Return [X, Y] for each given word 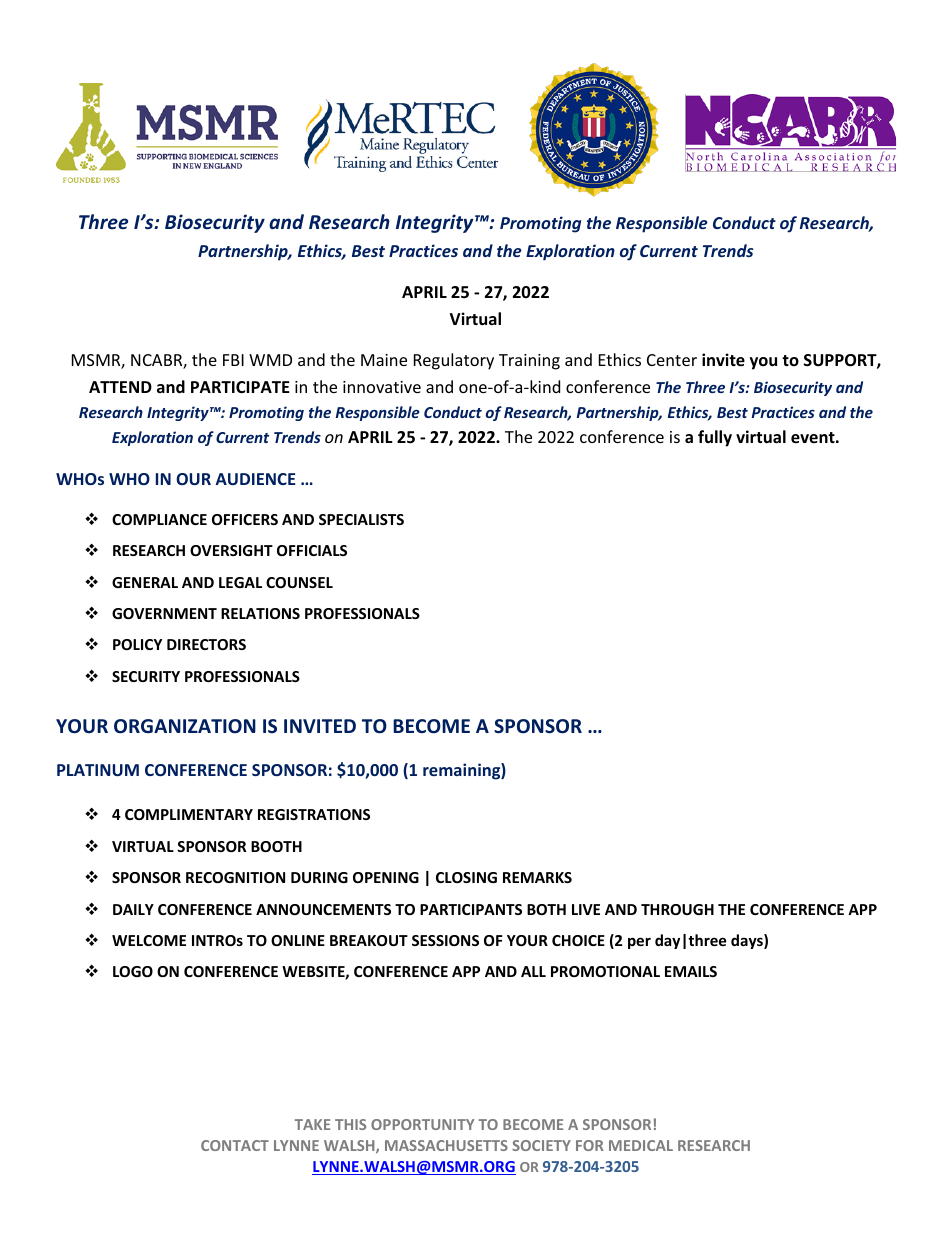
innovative [382, 387]
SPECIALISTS [361, 519]
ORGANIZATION [185, 726]
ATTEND [120, 387]
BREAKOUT [369, 940]
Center [672, 360]
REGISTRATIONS [314, 814]
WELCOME [149, 940]
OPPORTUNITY [422, 1124]
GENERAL [145, 582]
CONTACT [235, 1145]
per [639, 943]
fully [715, 438]
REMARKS [537, 877]
